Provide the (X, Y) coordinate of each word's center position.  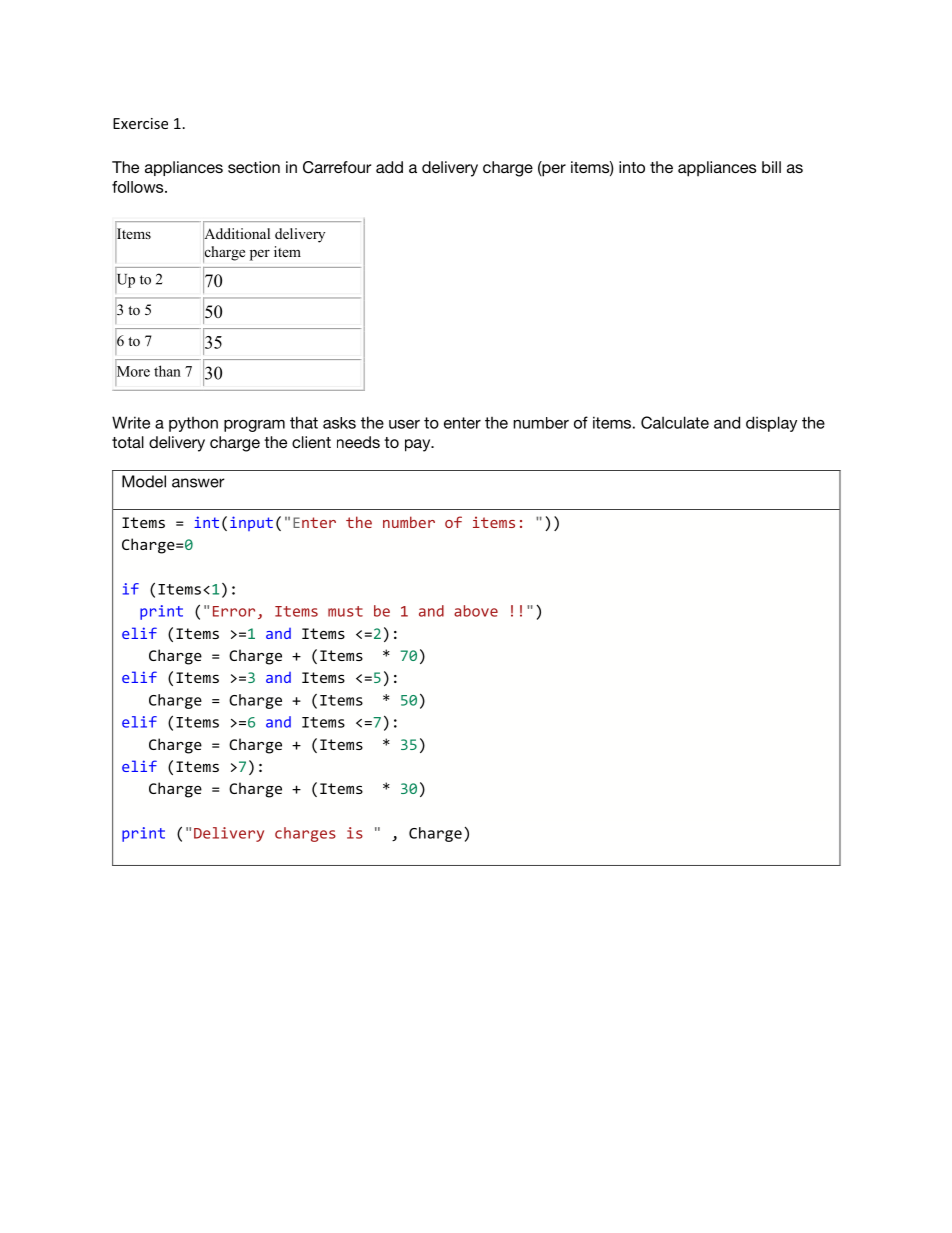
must (345, 611)
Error (234, 611)
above (476, 611)
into (632, 167)
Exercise (140, 123)
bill (771, 167)
